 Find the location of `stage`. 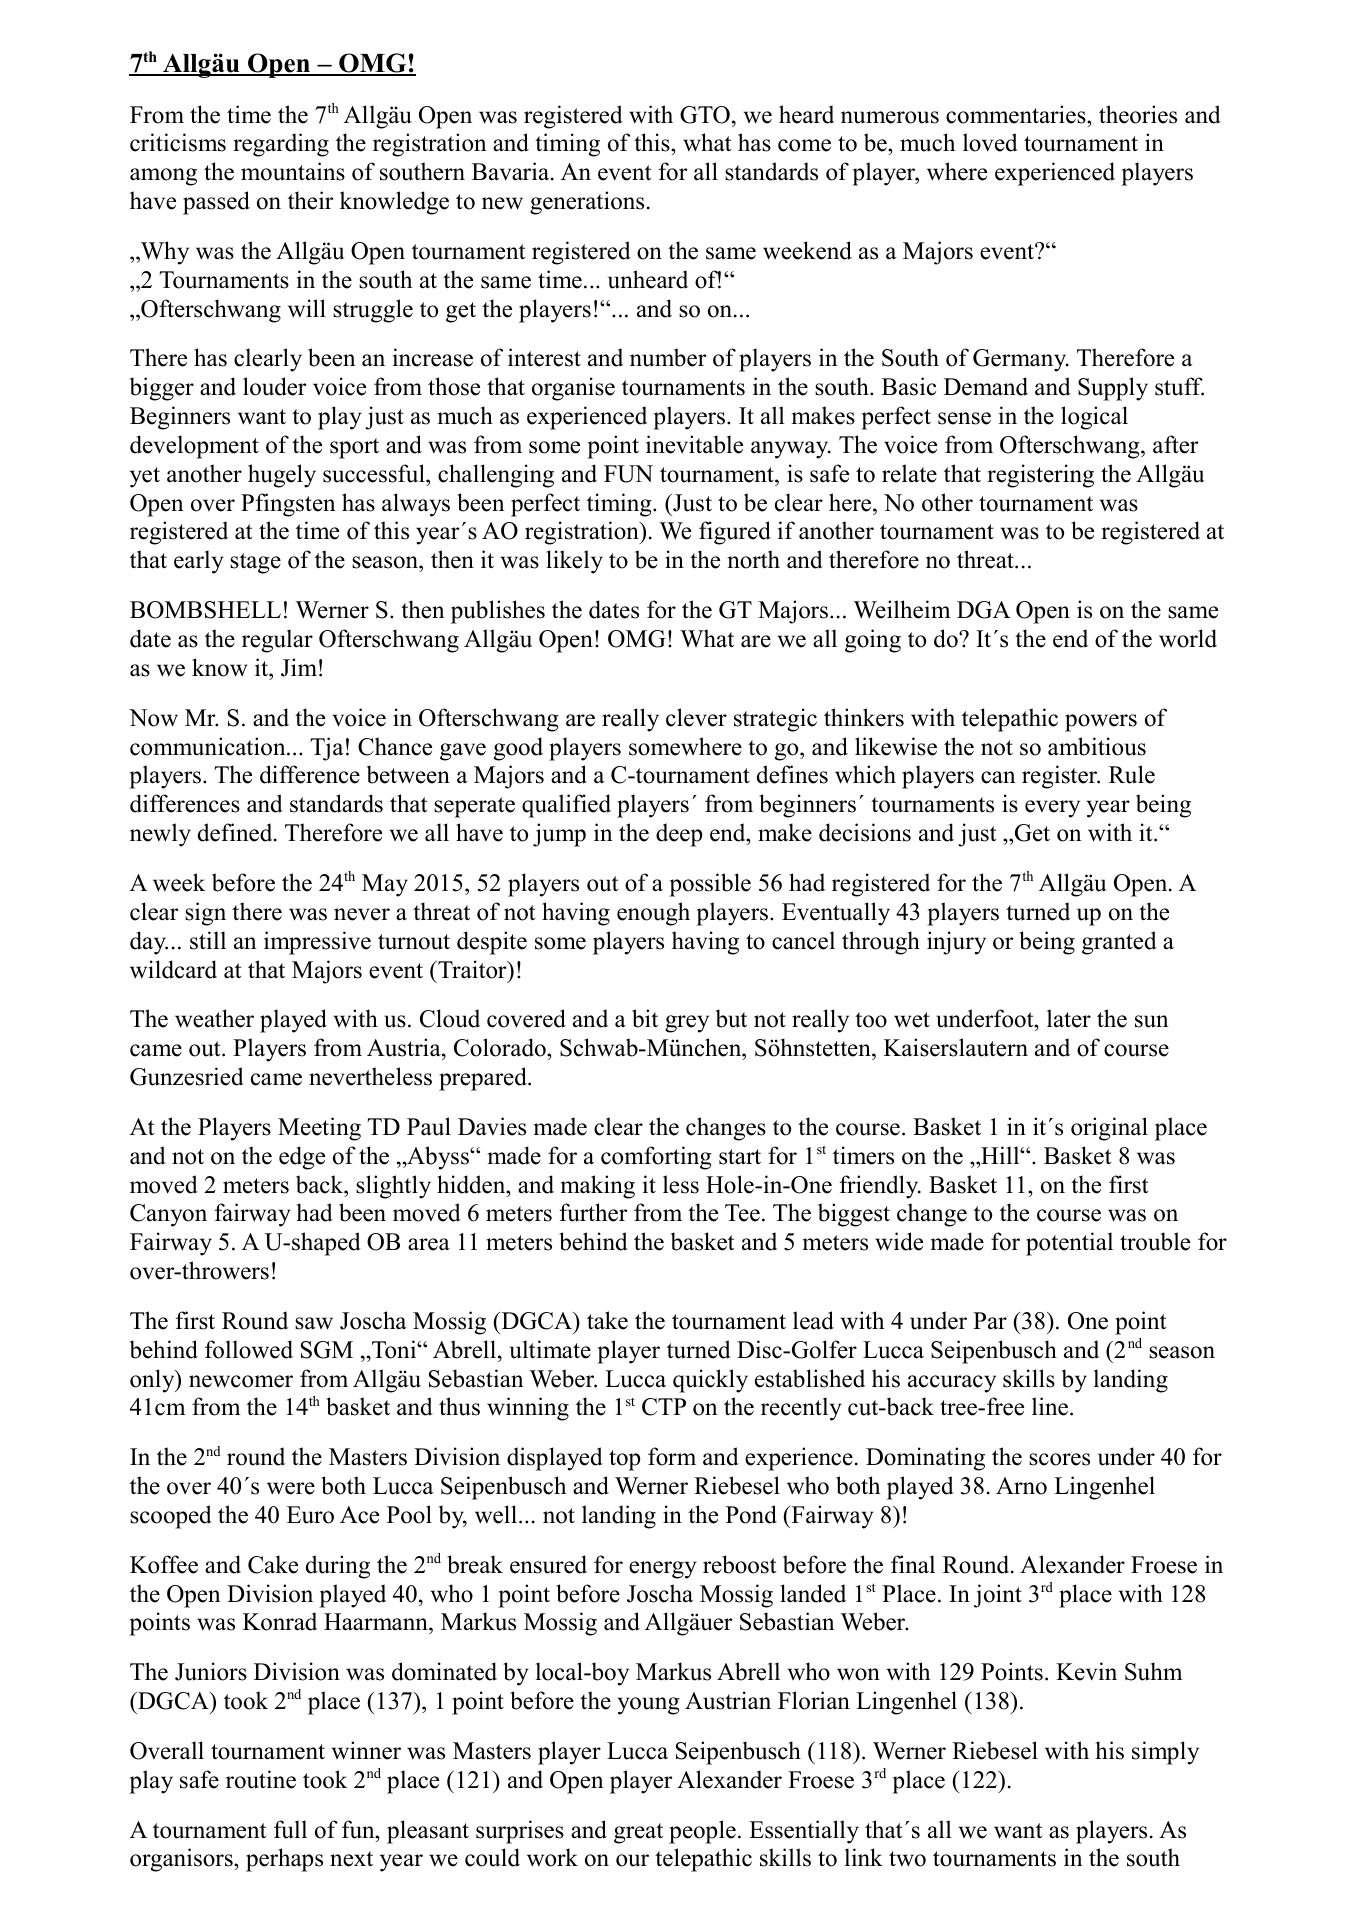

stage is located at coordinates (255, 563).
